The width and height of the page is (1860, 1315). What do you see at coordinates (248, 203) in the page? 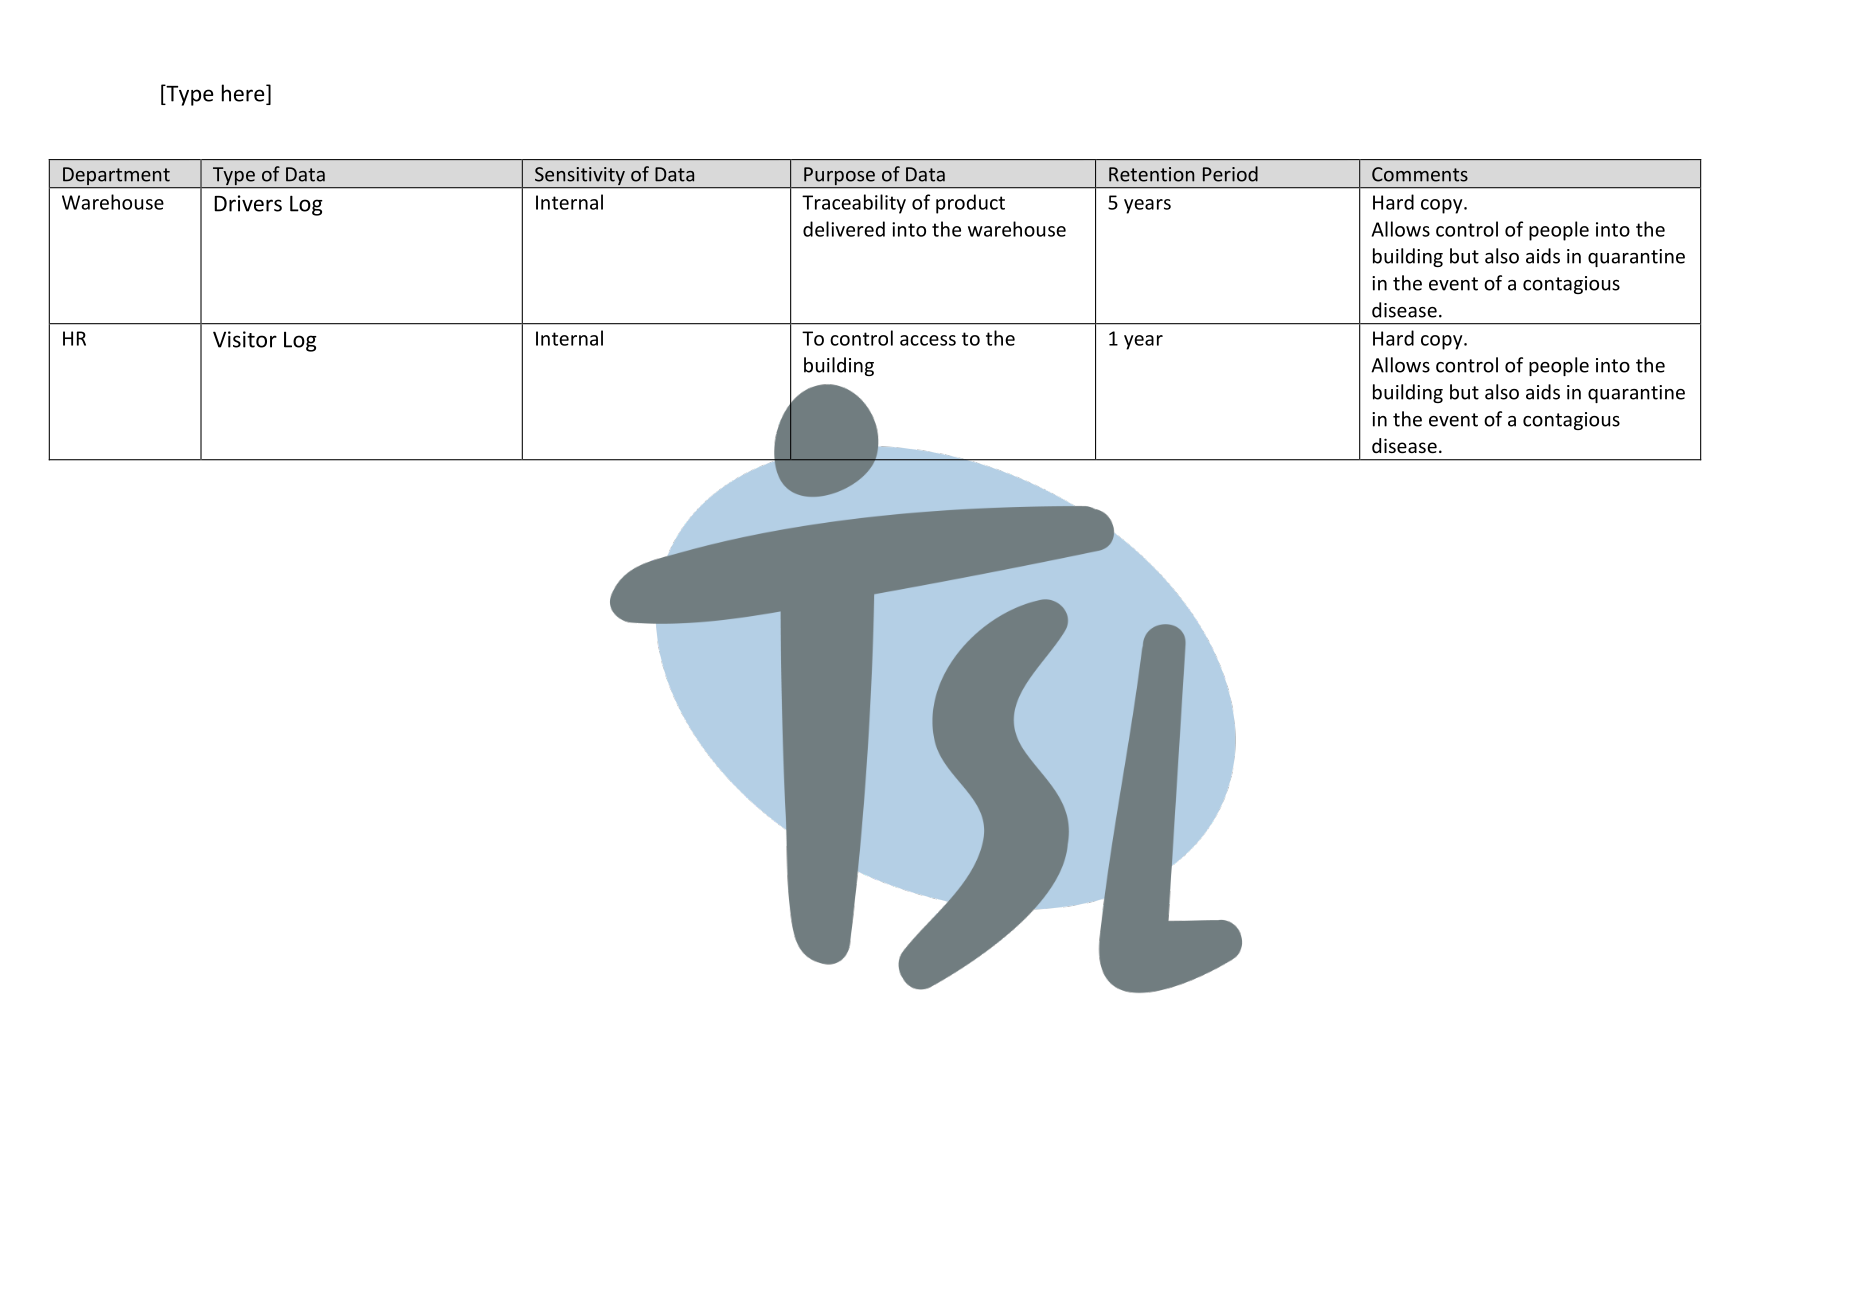
I see `Drivers` at bounding box center [248, 203].
